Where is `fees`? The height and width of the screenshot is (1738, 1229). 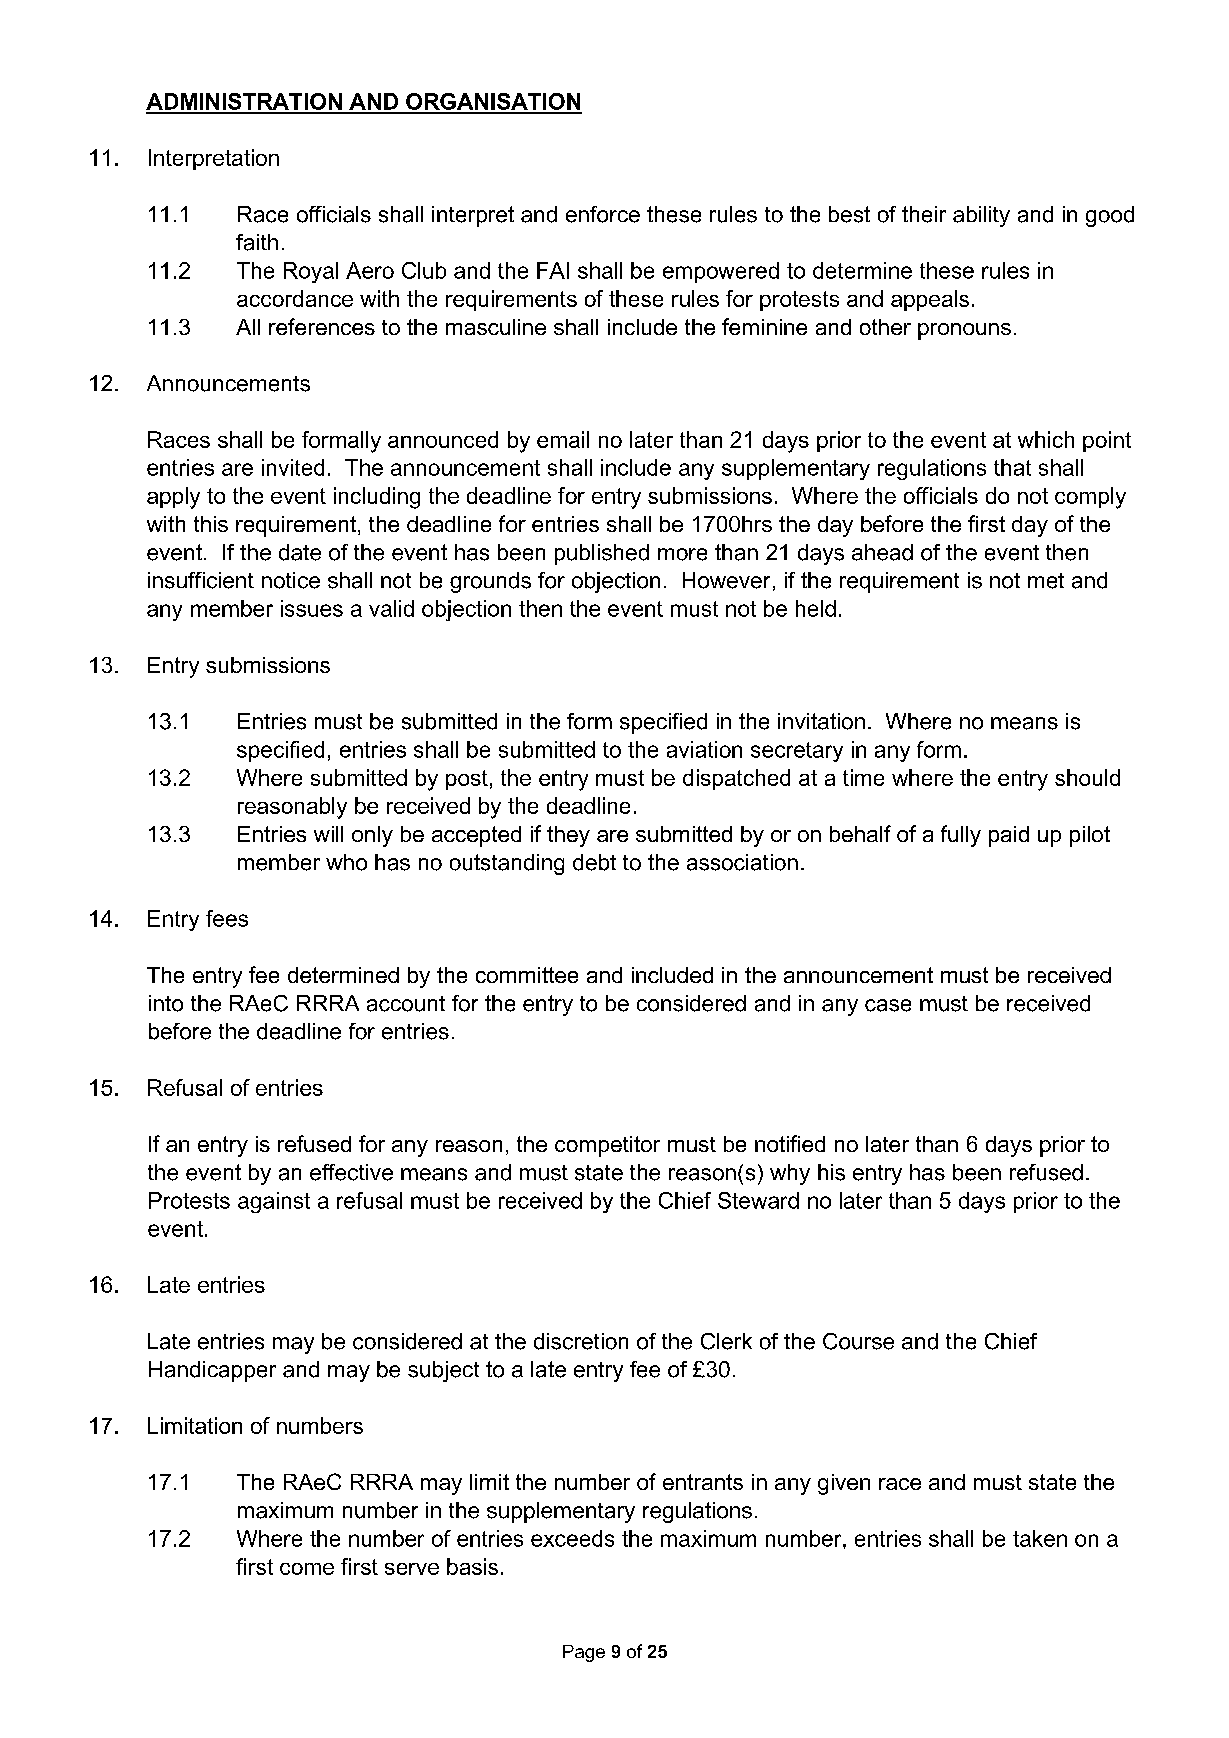 fees is located at coordinates (227, 918).
